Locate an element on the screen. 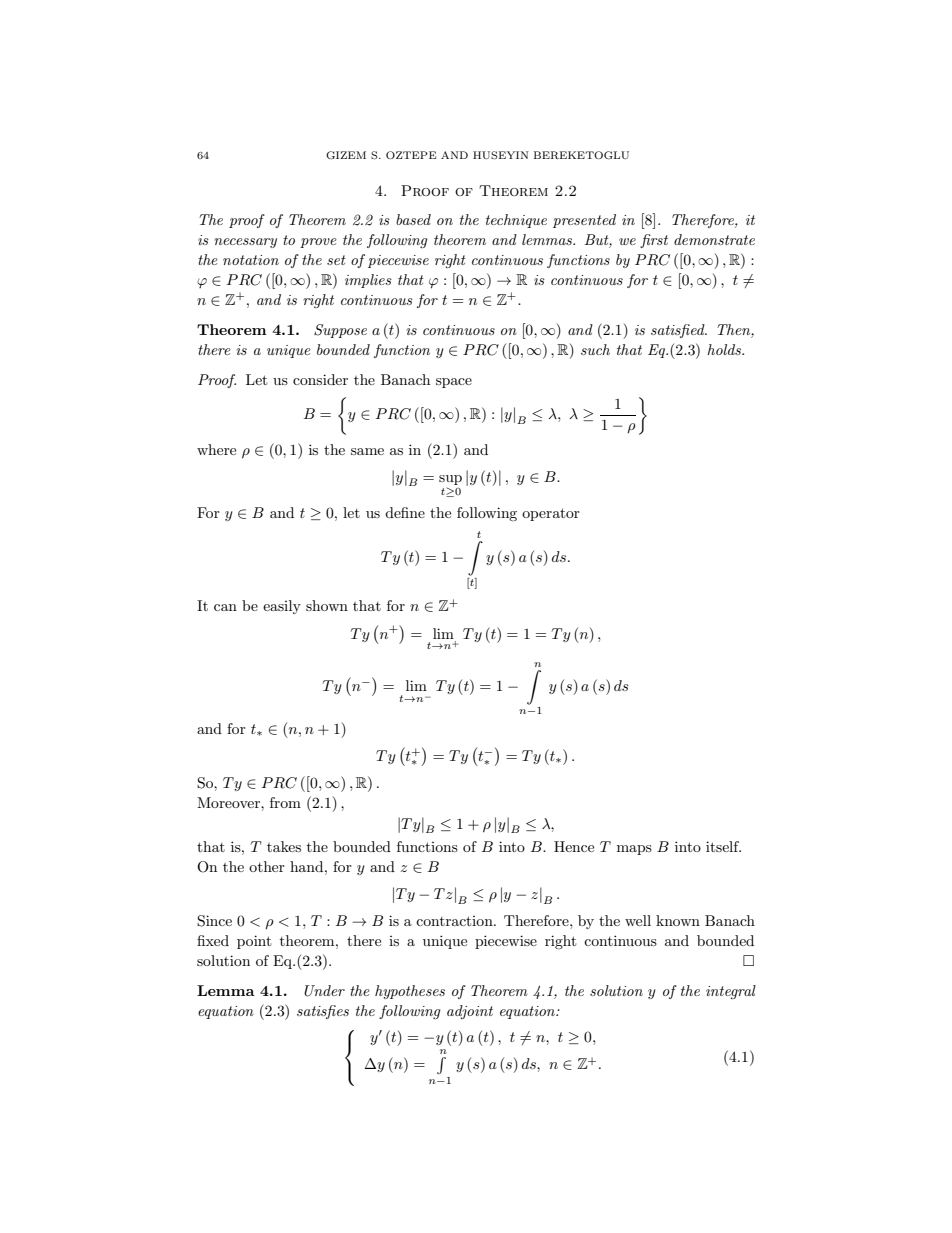 Image resolution: width=952 pixels, height=1233 pixels. operator is located at coordinates (551, 514).
